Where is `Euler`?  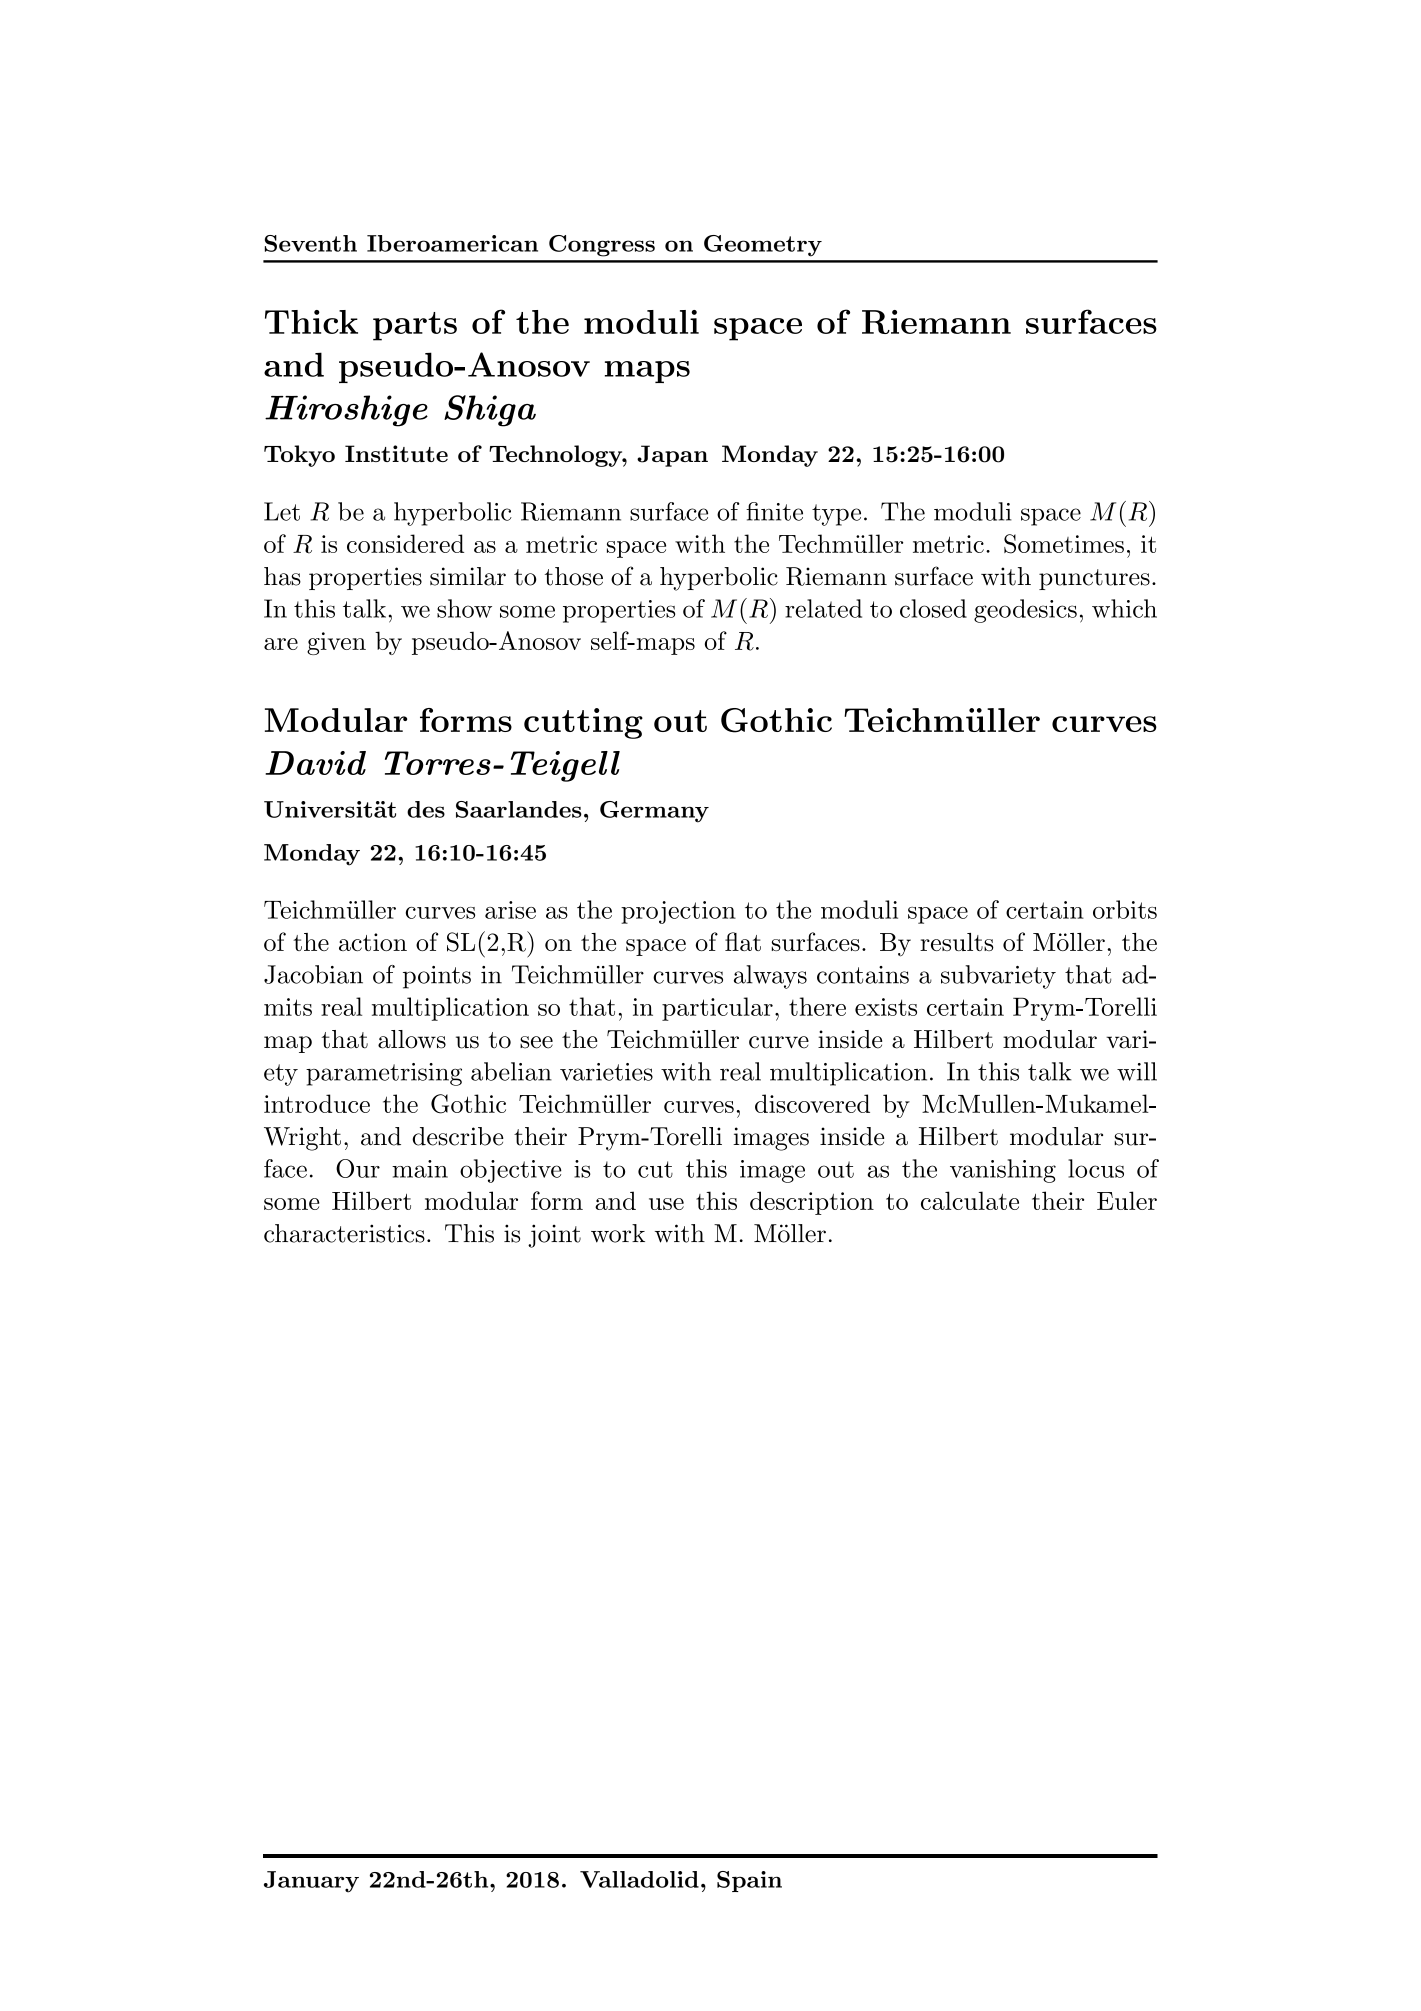
Euler is located at coordinates (1127, 1200).
